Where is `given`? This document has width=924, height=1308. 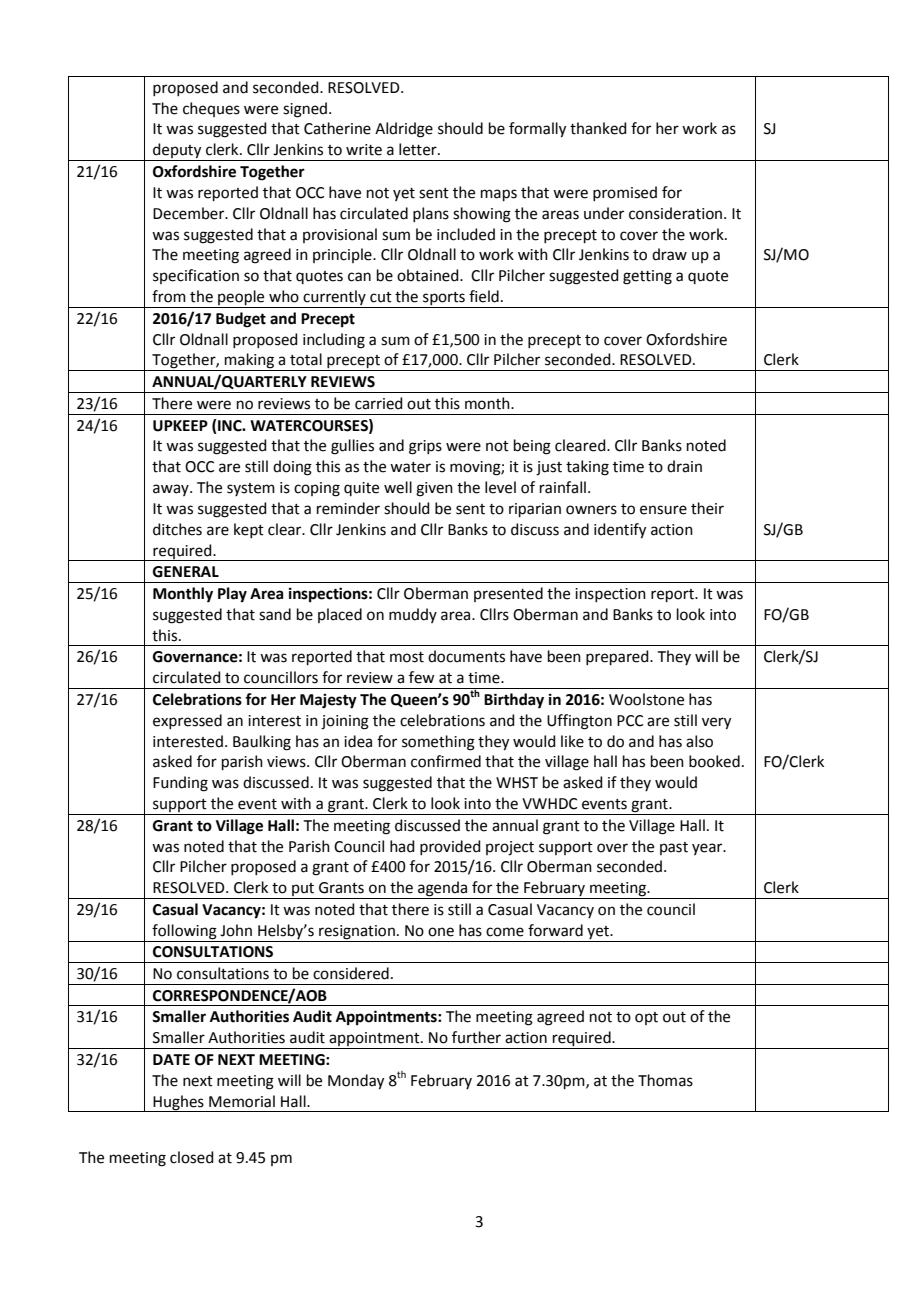 given is located at coordinates (434, 489).
